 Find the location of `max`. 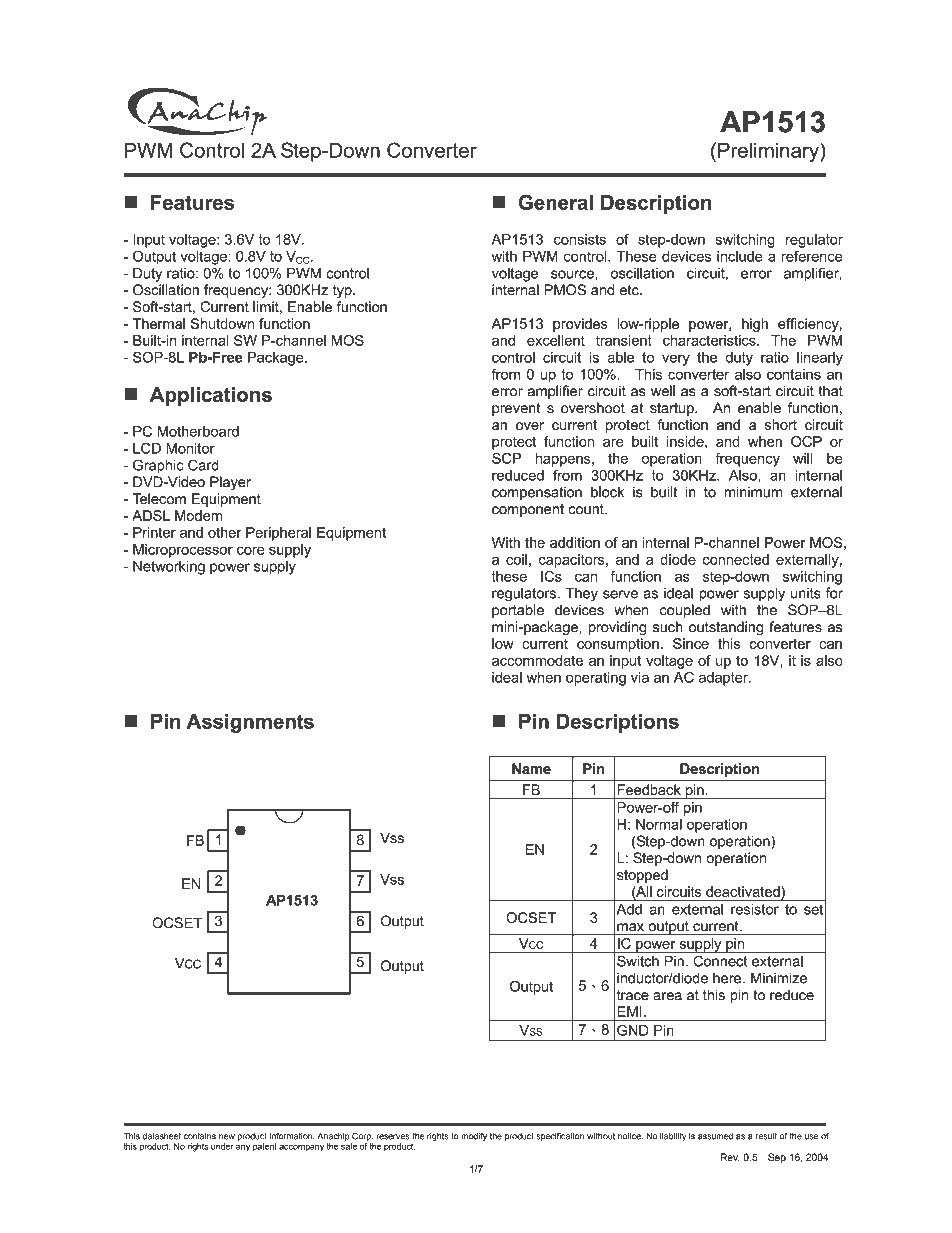

max is located at coordinates (630, 927).
